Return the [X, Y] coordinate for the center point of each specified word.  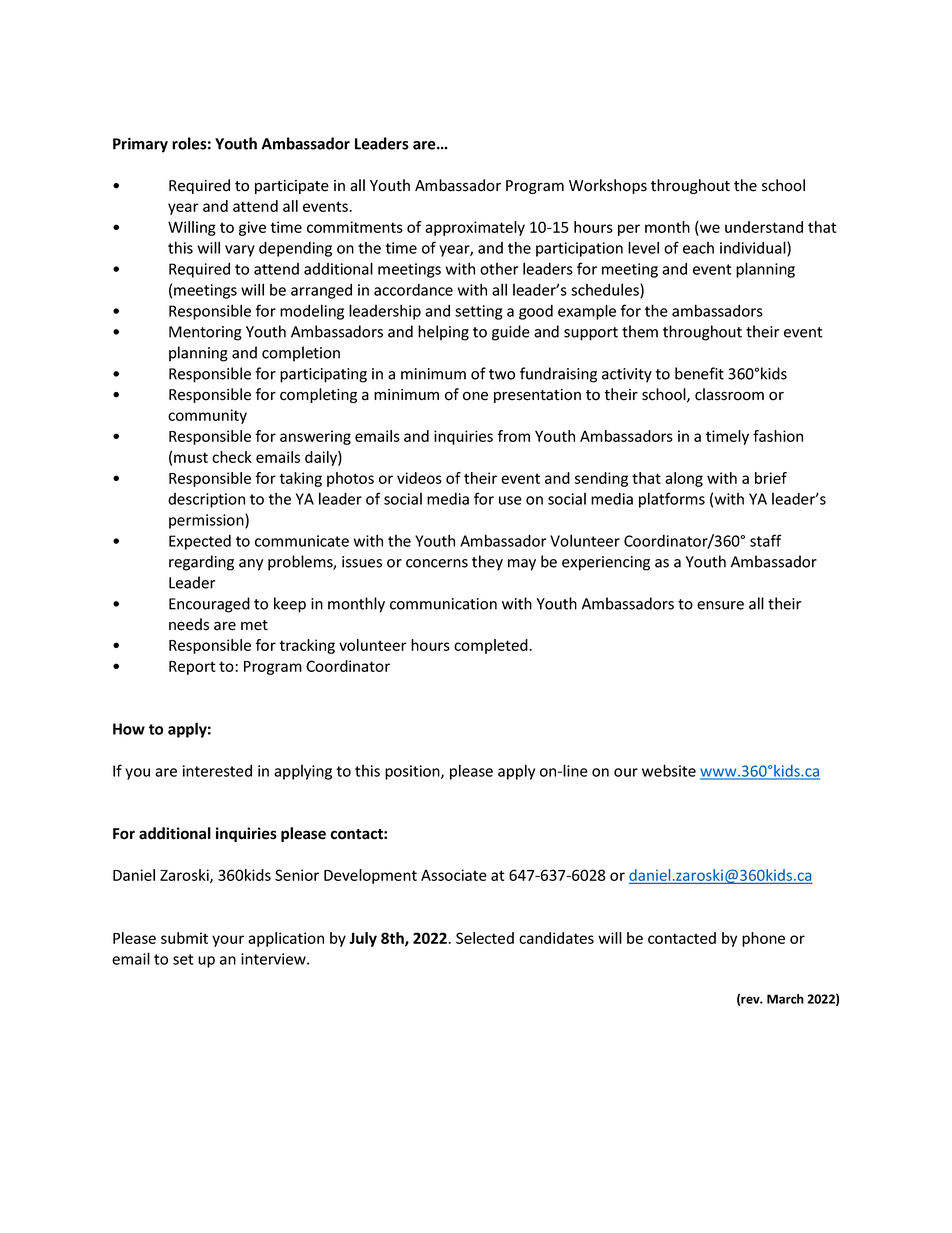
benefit [699, 373]
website [669, 770]
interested [217, 770]
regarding [201, 563]
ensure [720, 605]
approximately [475, 228]
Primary [140, 145]
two [502, 374]
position [413, 772]
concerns [437, 563]
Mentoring [205, 333]
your [228, 941]
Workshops [608, 186]
